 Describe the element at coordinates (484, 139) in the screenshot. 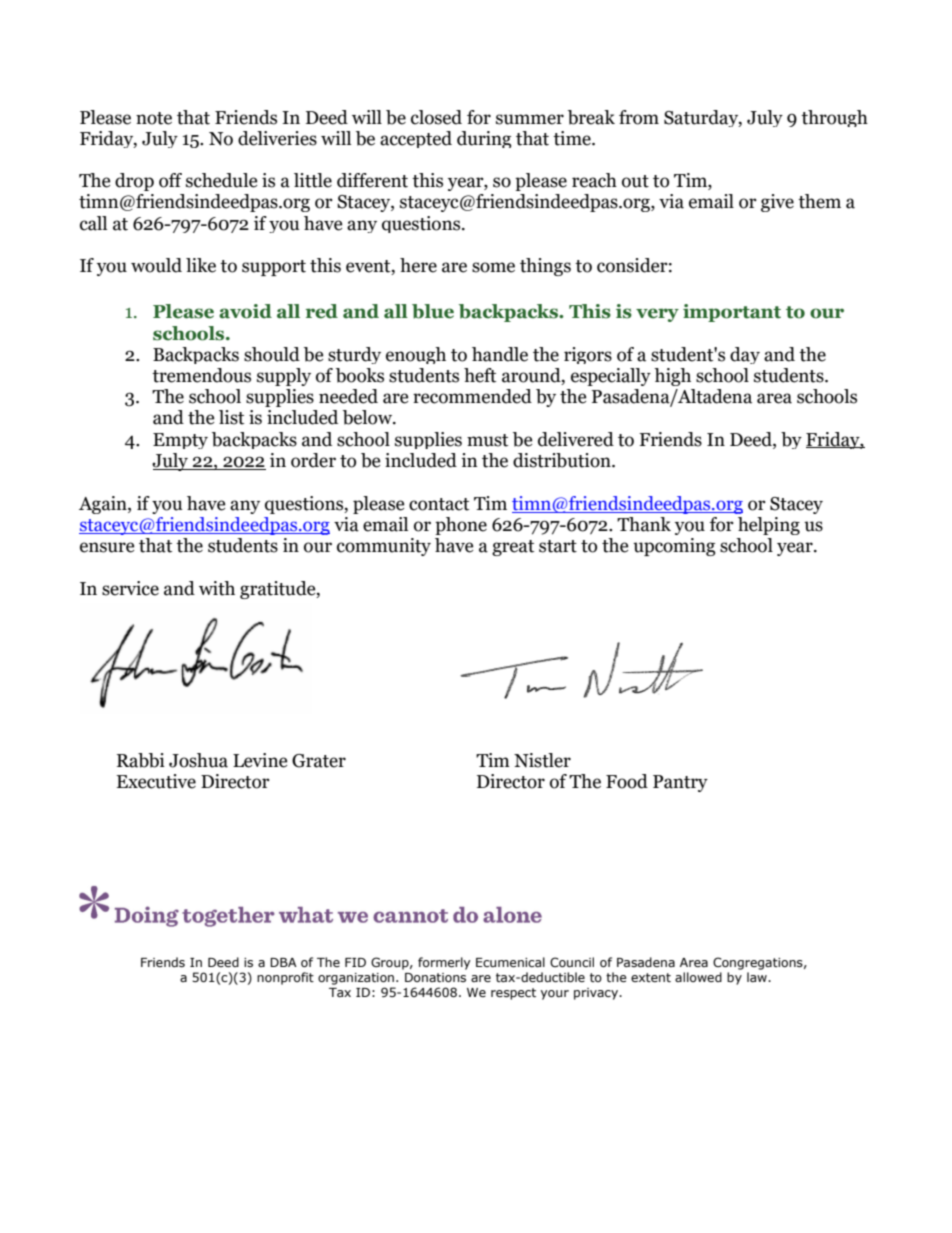

I see `during` at that location.
